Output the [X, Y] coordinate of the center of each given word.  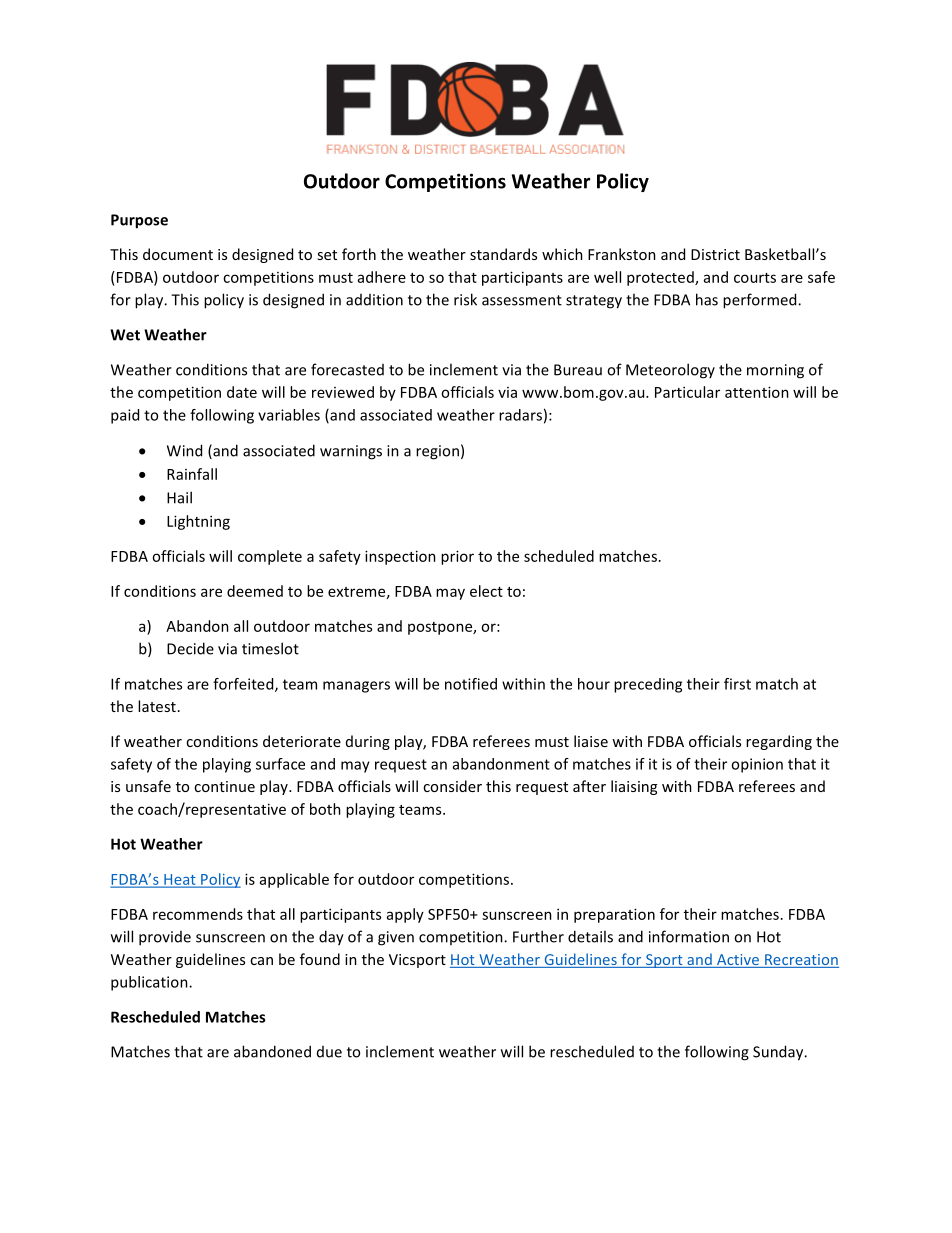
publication [150, 983]
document [178, 254]
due [329, 1052]
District [715, 254]
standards [503, 254]
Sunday [779, 1053]
